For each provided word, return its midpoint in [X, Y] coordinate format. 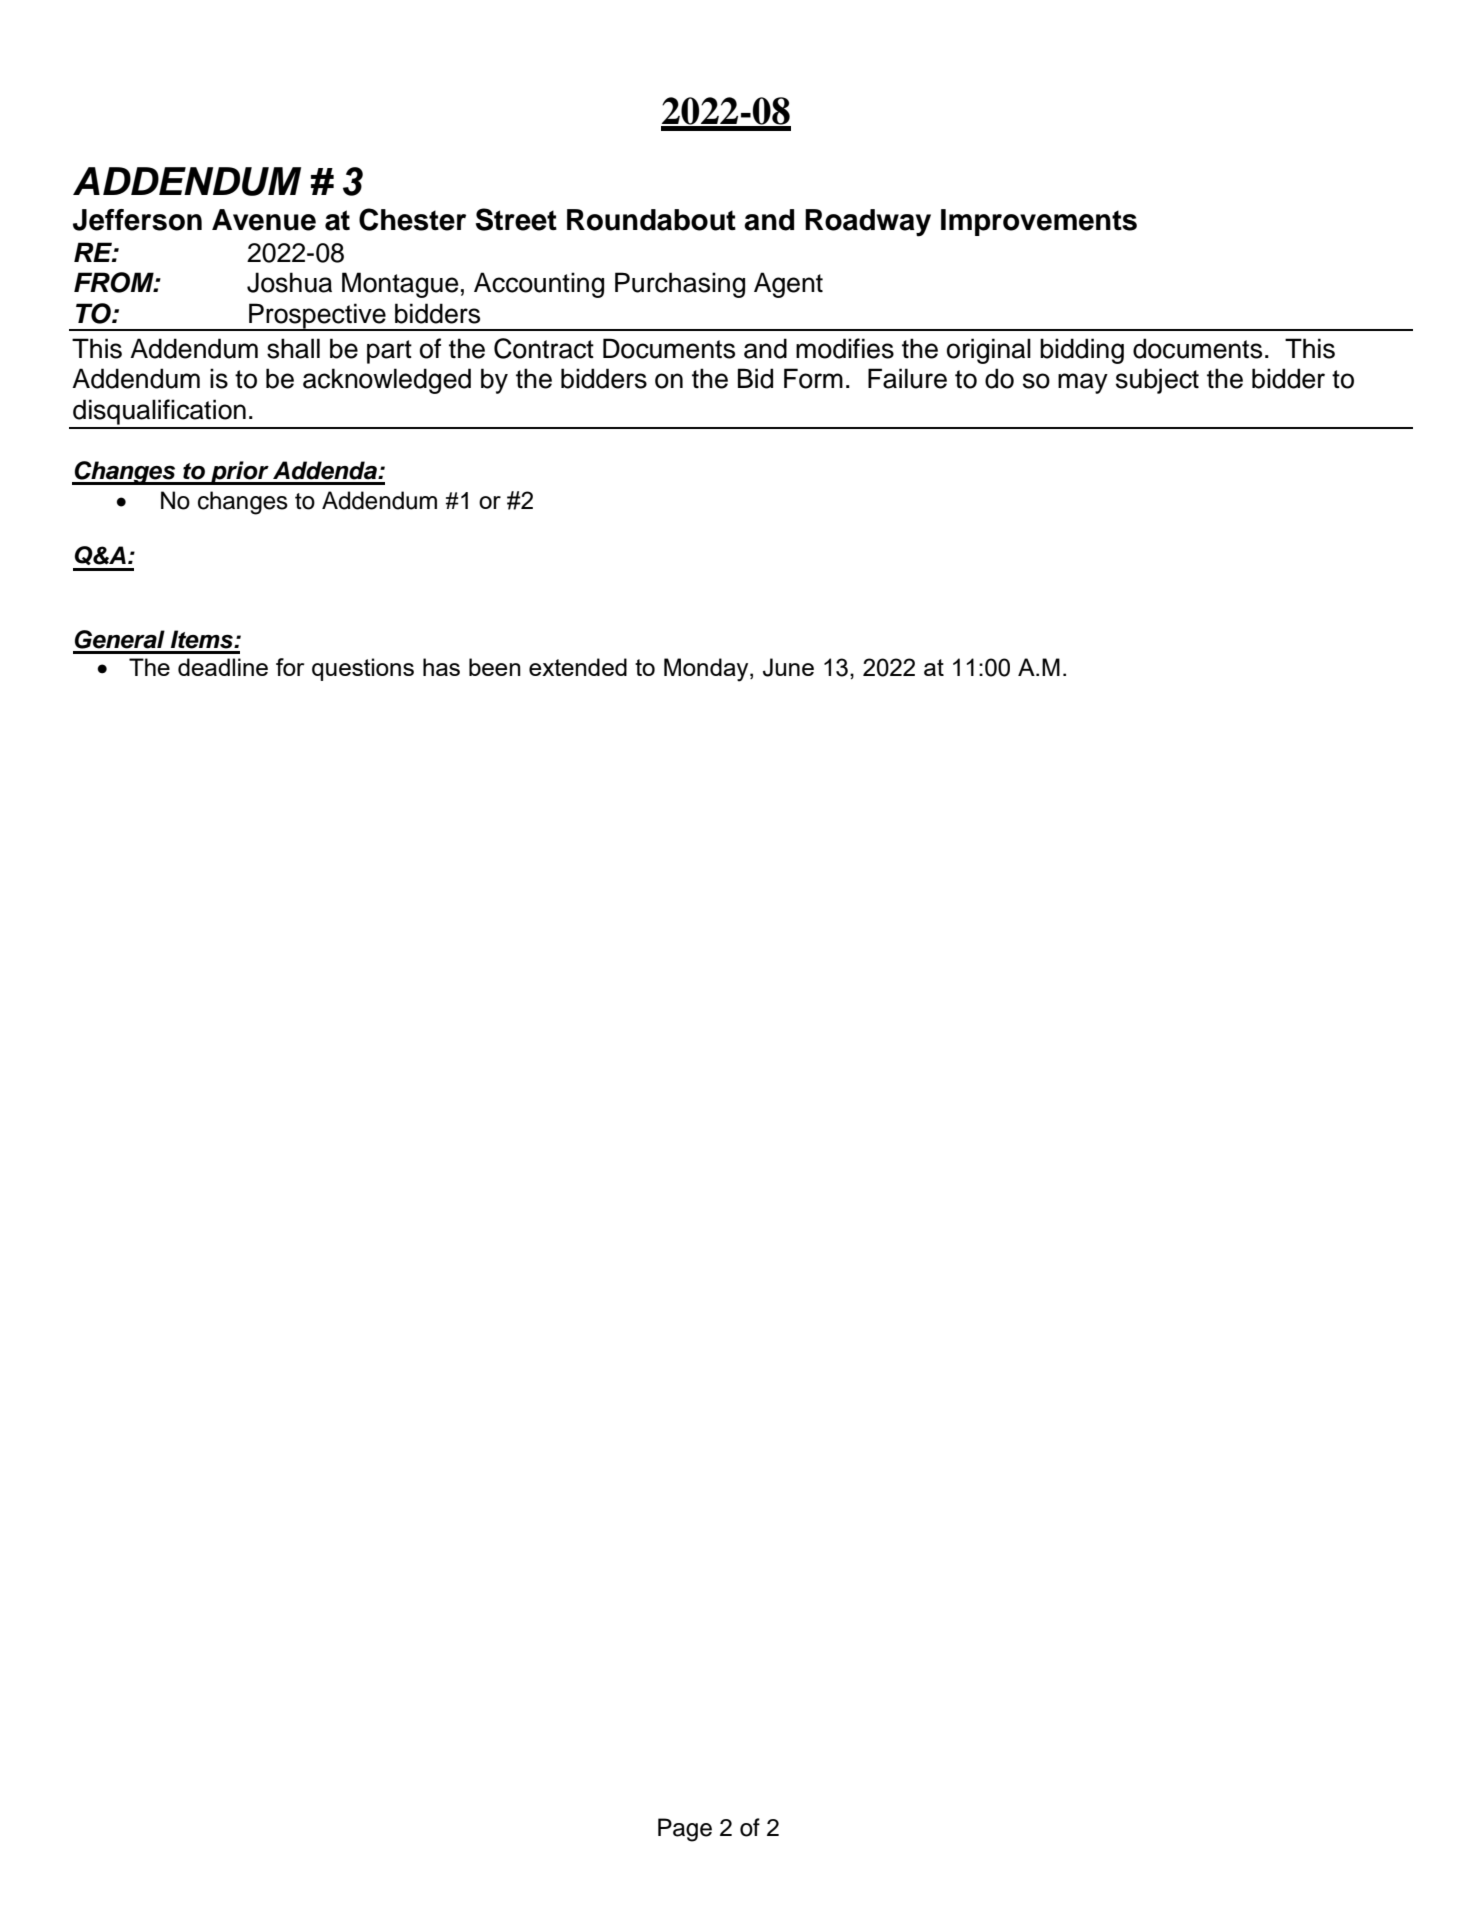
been [495, 667]
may [1083, 383]
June [788, 667]
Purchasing [680, 285]
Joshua [289, 282]
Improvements [1039, 222]
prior [240, 473]
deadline [223, 667]
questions [363, 669]
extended [578, 667]
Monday [707, 670]
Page [685, 1830]
